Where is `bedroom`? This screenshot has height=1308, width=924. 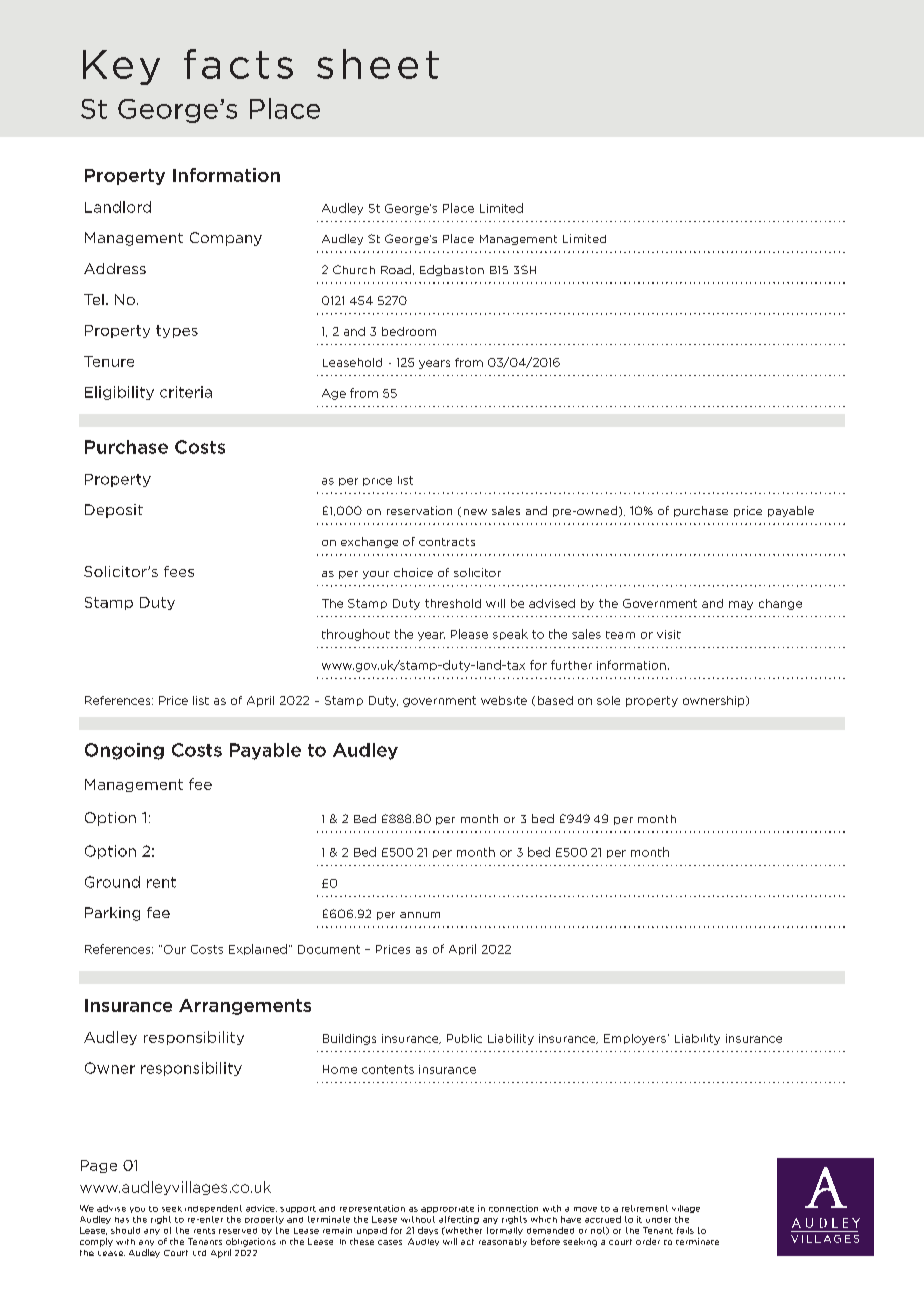
bedroom is located at coordinates (409, 331).
